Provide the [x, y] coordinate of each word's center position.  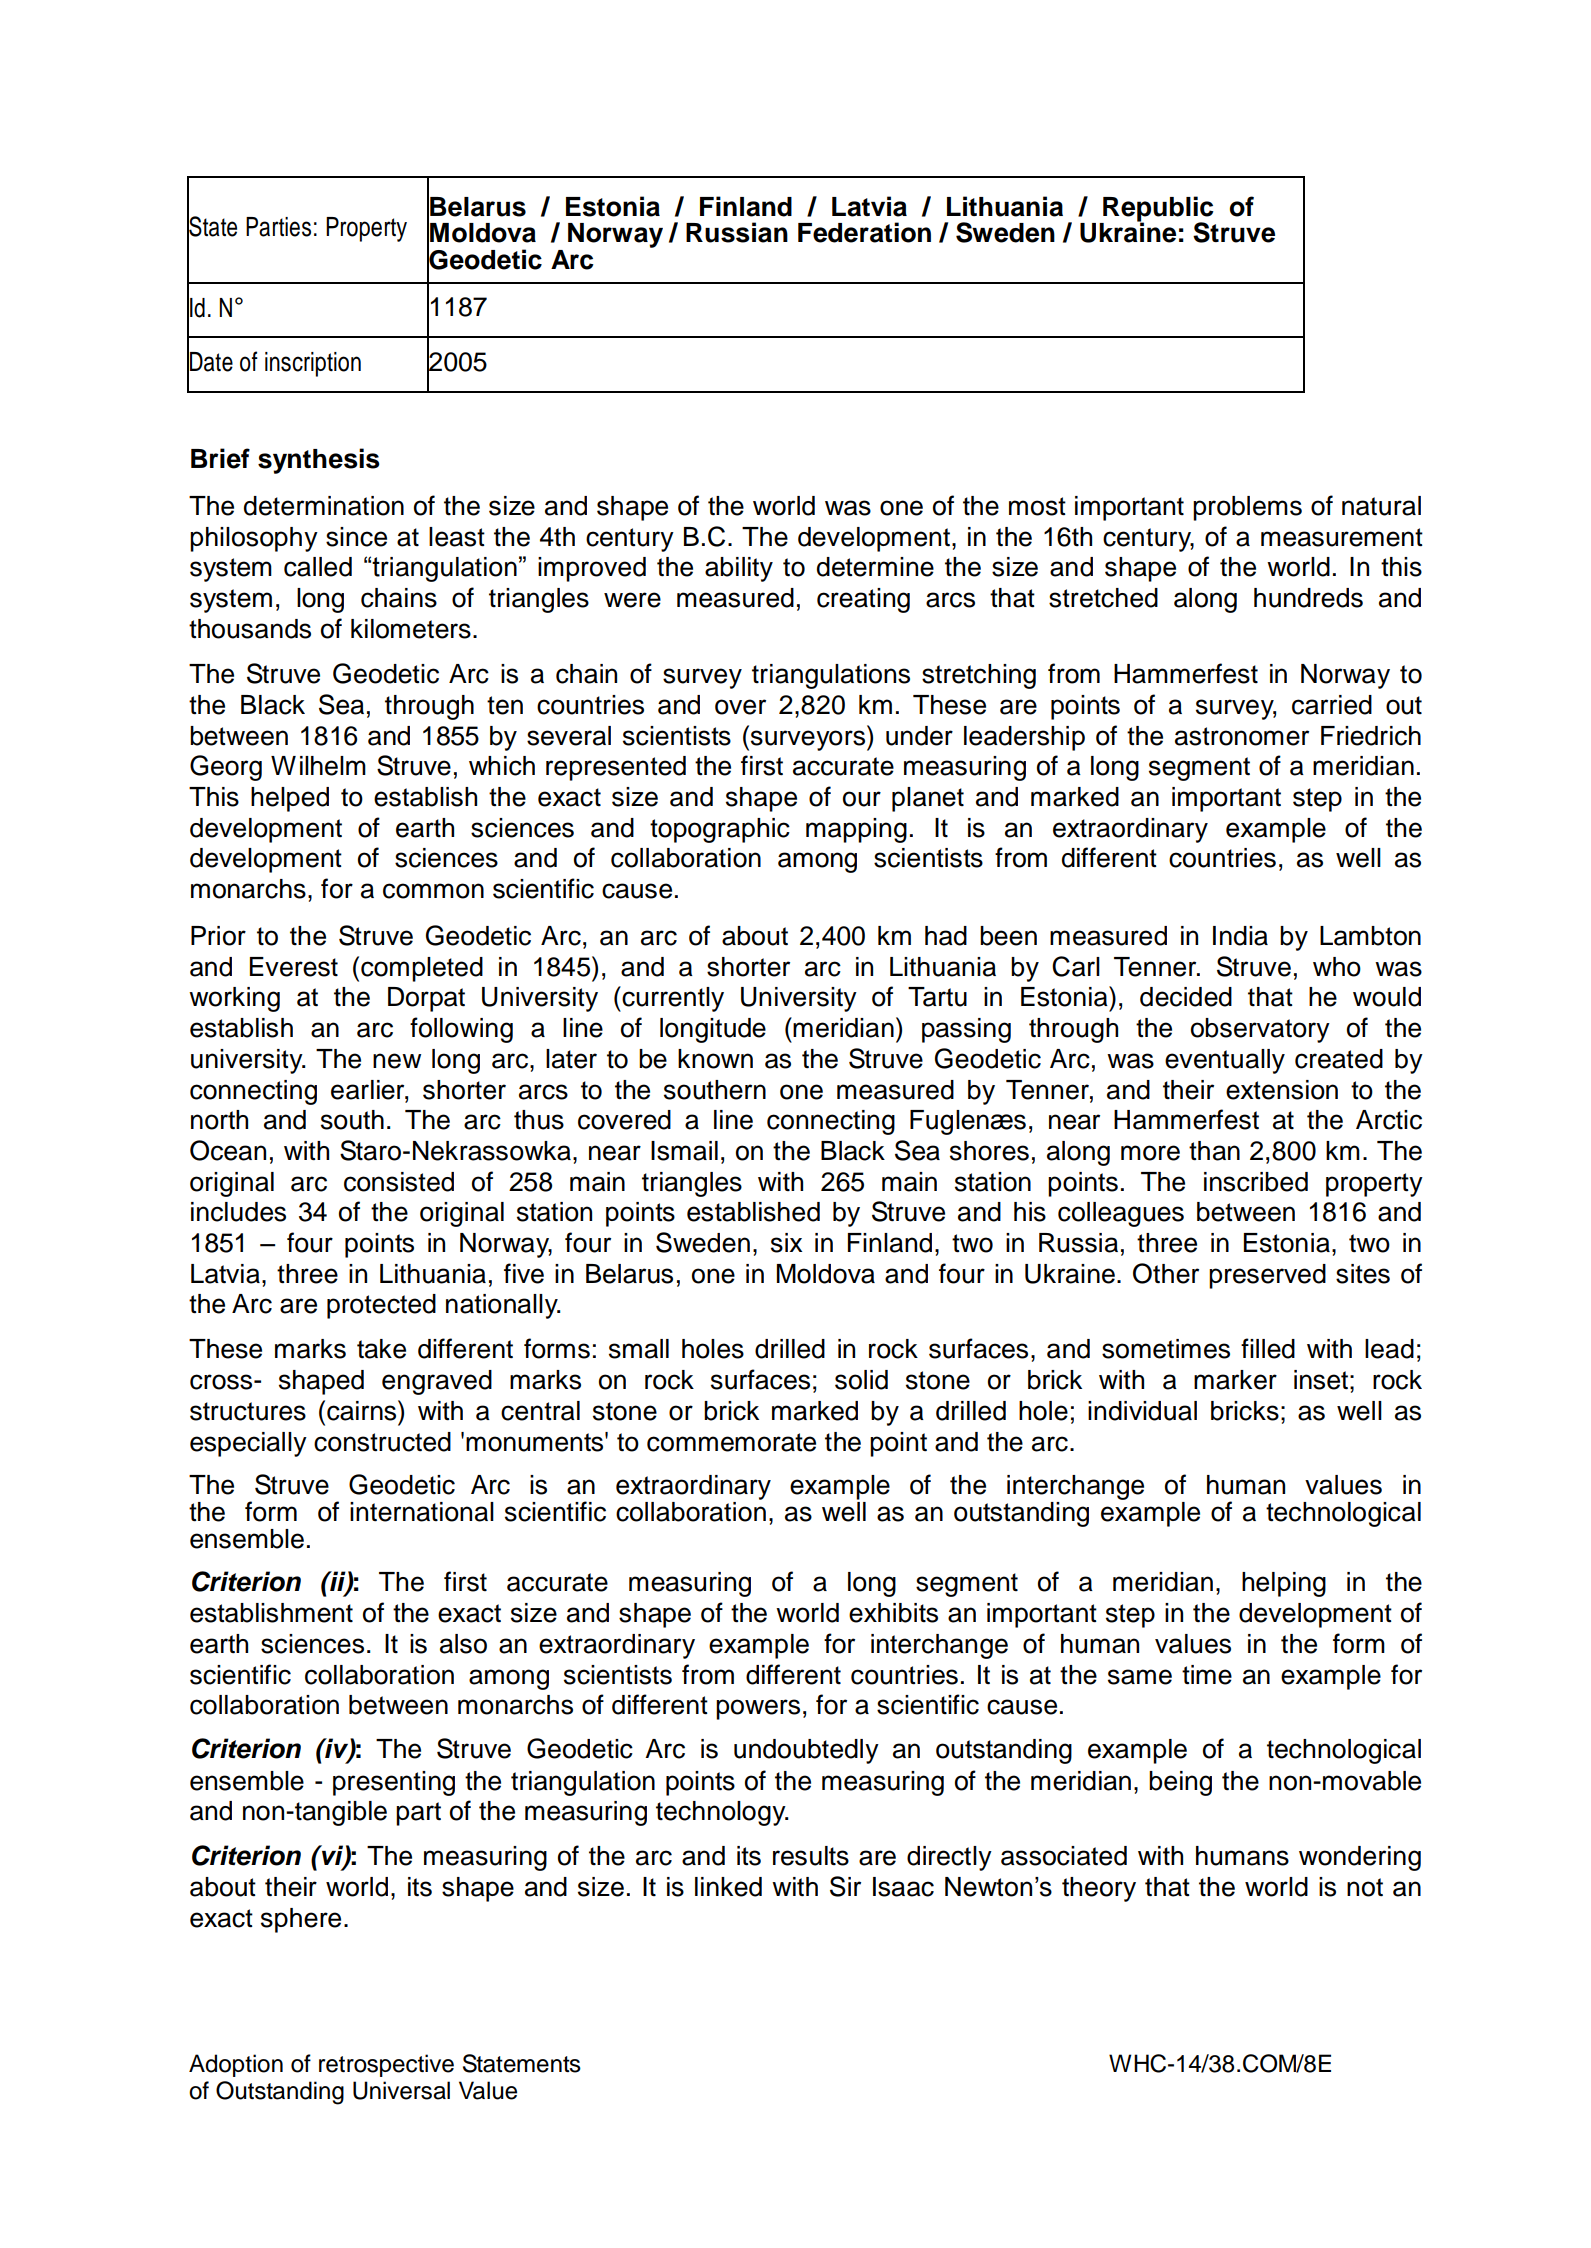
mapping [856, 830]
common [433, 891]
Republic [1157, 210]
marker [1235, 1380]
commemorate [731, 1442]
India [1240, 936]
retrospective [386, 2065]
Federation [864, 232]
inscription [313, 364]
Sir [845, 1886]
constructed [382, 1442]
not [1365, 1887]
